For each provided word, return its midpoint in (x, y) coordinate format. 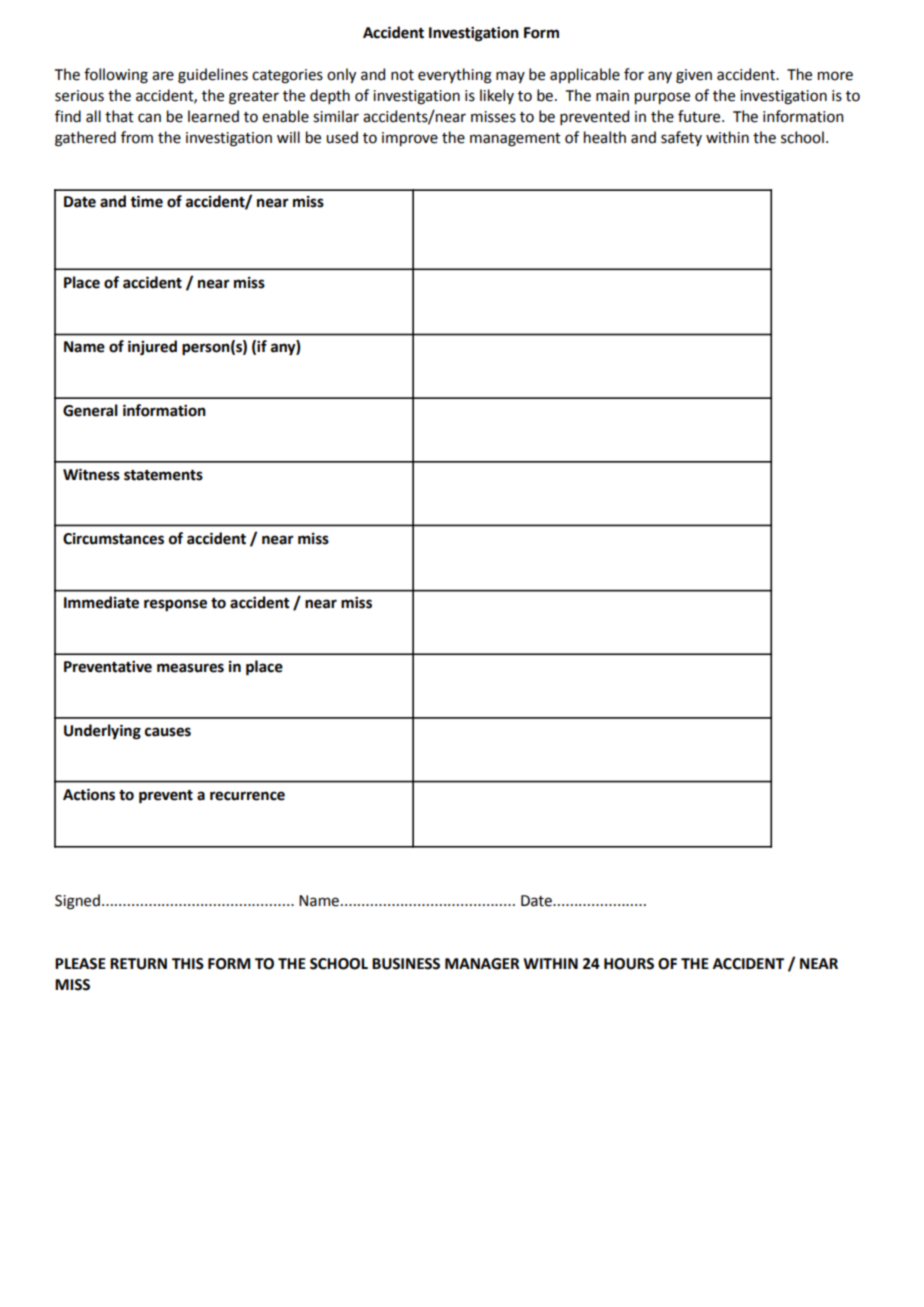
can (149, 118)
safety (681, 138)
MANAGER (482, 964)
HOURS (629, 964)
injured (152, 348)
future (700, 116)
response (175, 605)
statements (163, 475)
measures (190, 668)
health (605, 137)
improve (410, 139)
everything (455, 76)
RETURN (138, 964)
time (146, 201)
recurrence (247, 796)
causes (168, 732)
